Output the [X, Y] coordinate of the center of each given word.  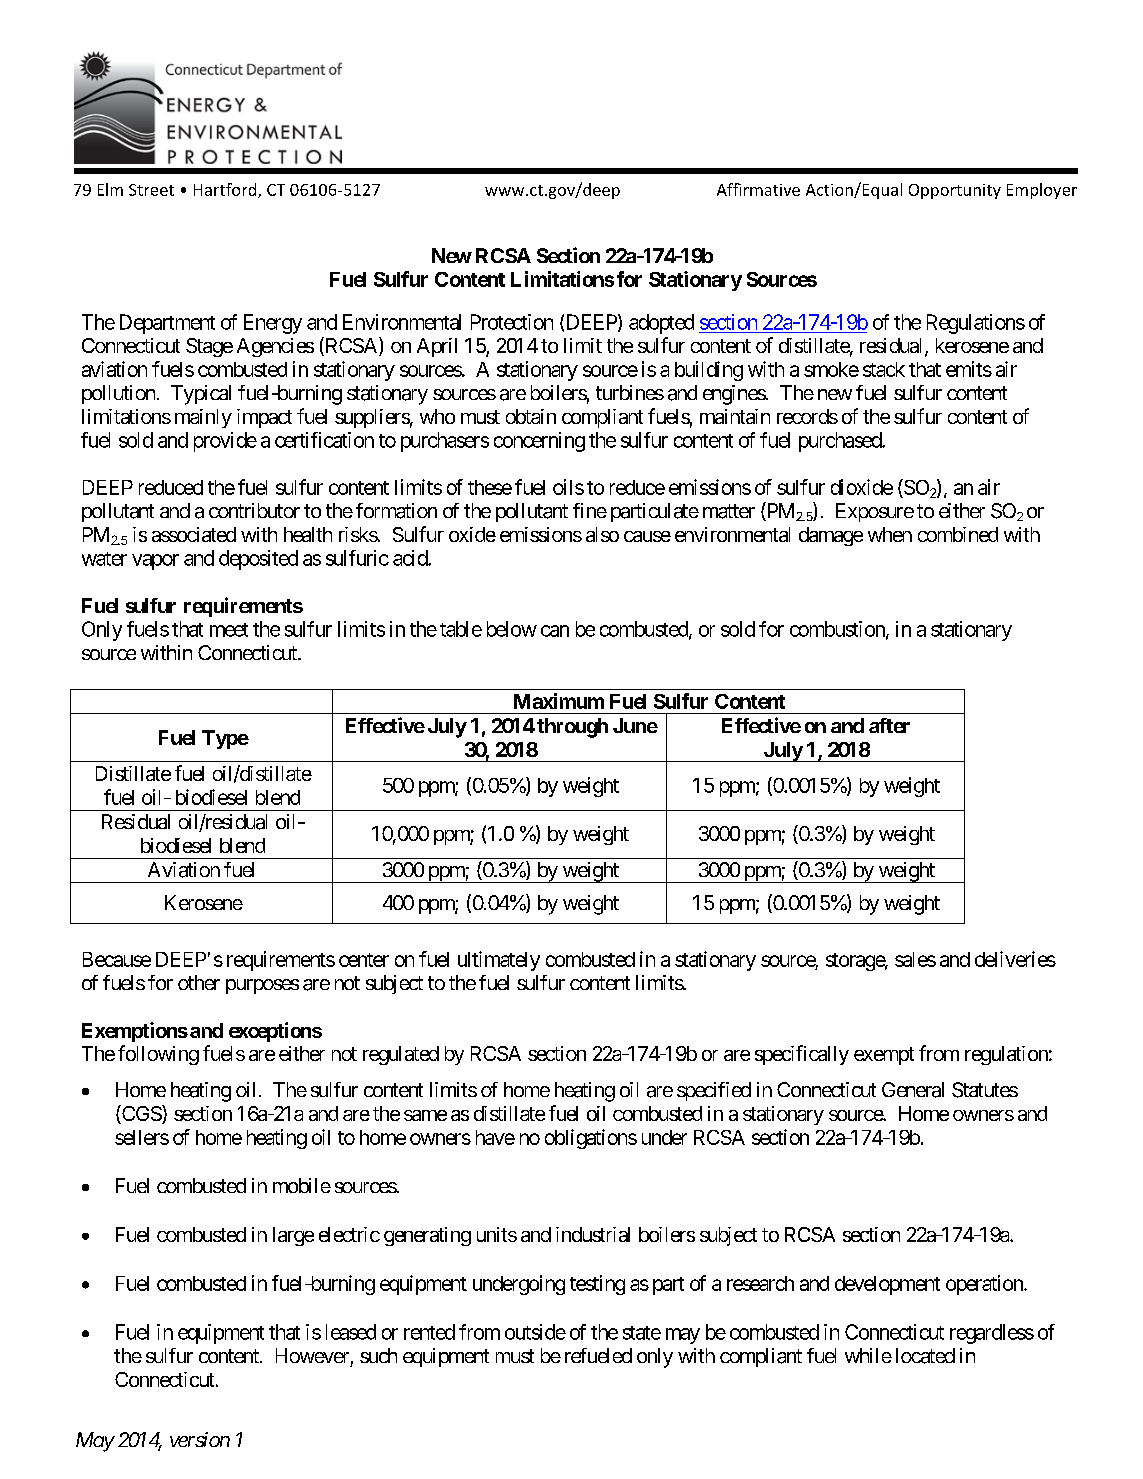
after [889, 725]
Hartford [226, 190]
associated [194, 534]
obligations [591, 1139]
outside [535, 1332]
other [199, 982]
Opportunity [955, 191]
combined [958, 534]
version [200, 1439]
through [572, 728]
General [913, 1090]
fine [590, 510]
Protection [512, 322]
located [925, 1356]
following [158, 1055]
